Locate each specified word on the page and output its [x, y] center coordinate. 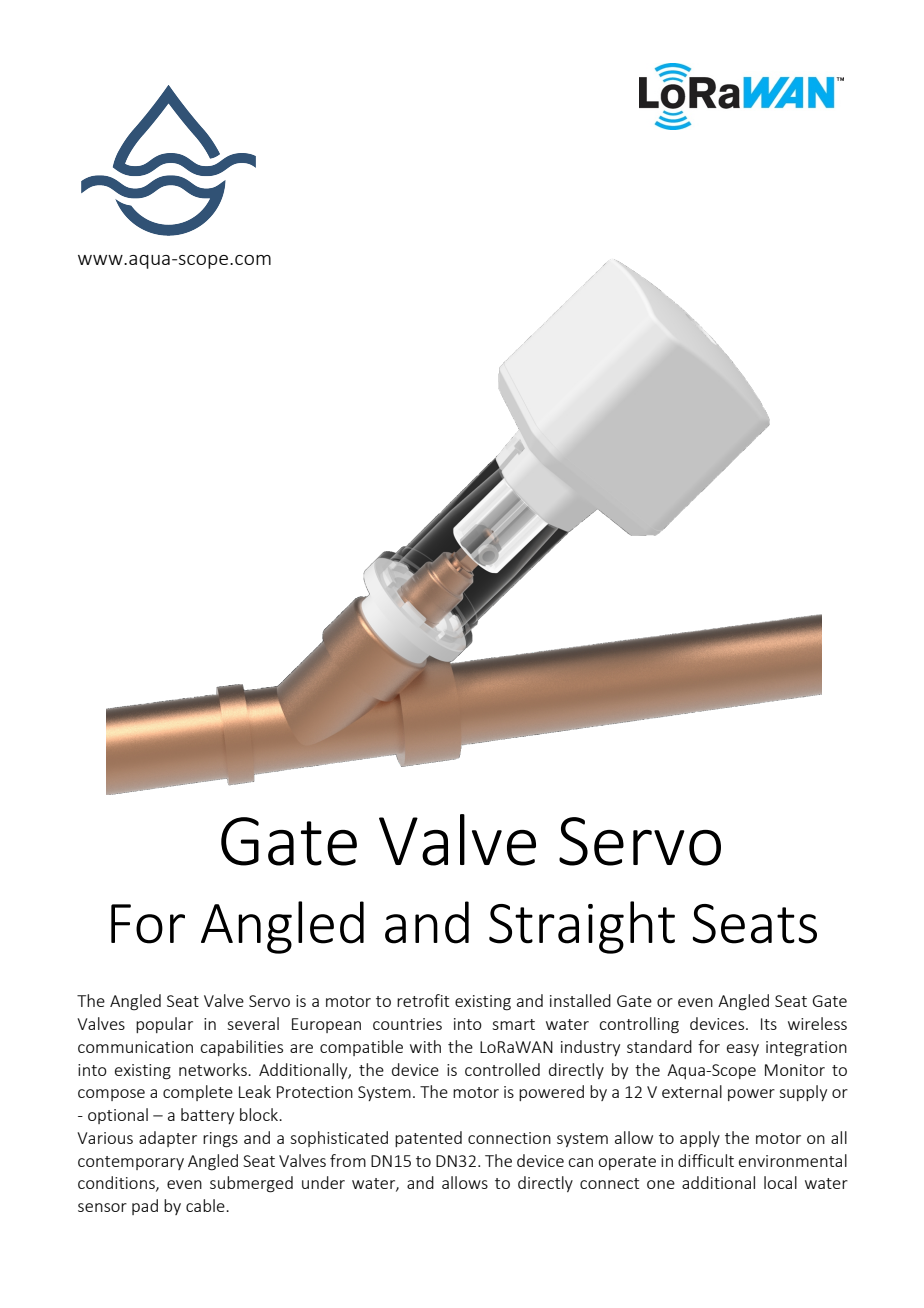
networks [214, 1069]
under [323, 1182]
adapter [168, 1139]
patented [428, 1139]
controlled [502, 1069]
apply [700, 1139]
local [780, 1182]
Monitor [795, 1070]
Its [769, 1024]
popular [164, 1025]
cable [206, 1205]
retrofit [423, 1000]
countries [407, 1024]
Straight [582, 927]
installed [580, 1000]
